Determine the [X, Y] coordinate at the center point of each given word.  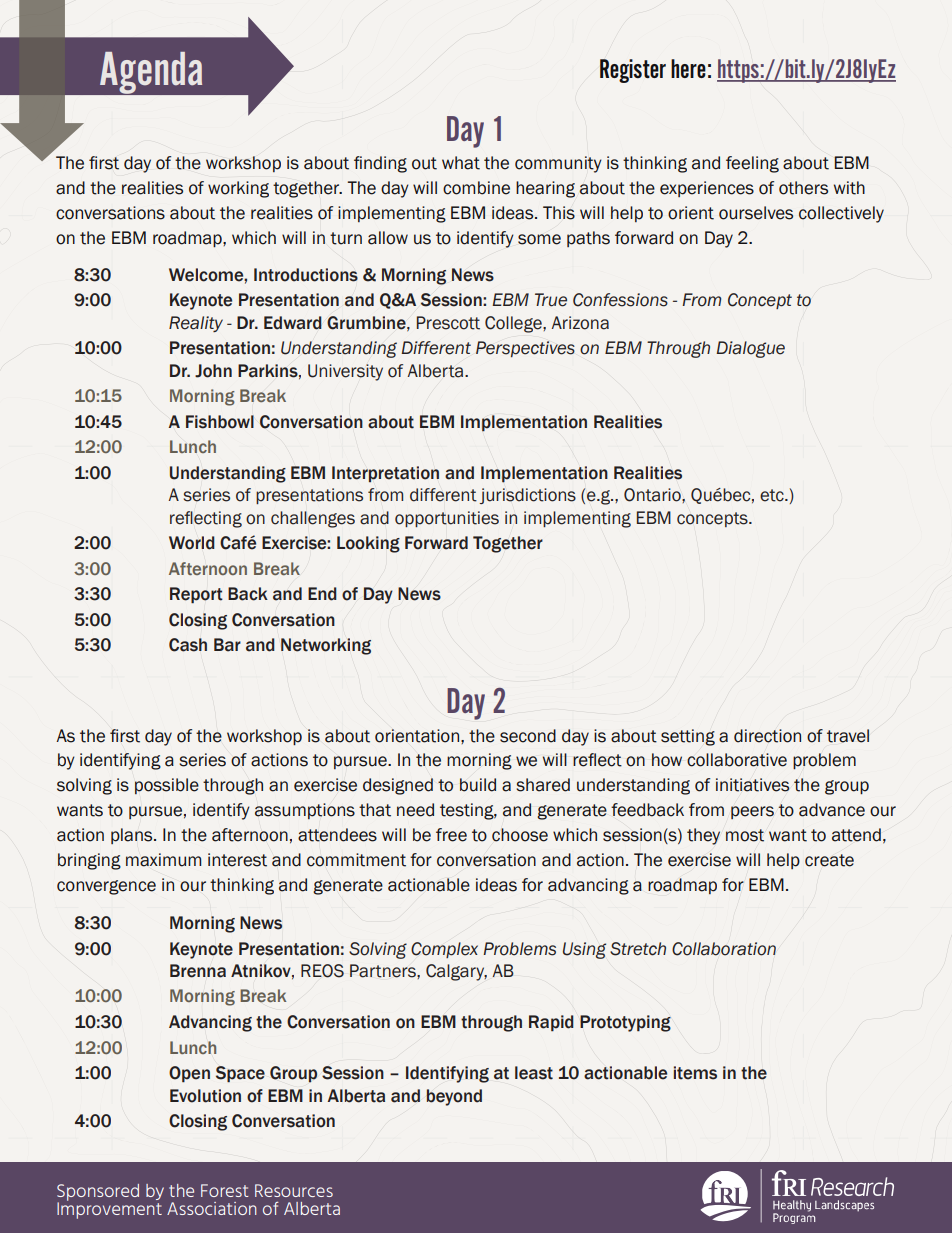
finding [380, 164]
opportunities [447, 519]
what [461, 163]
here [688, 68]
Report [196, 595]
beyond [454, 1097]
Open [189, 1074]
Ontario [653, 495]
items [695, 1073]
